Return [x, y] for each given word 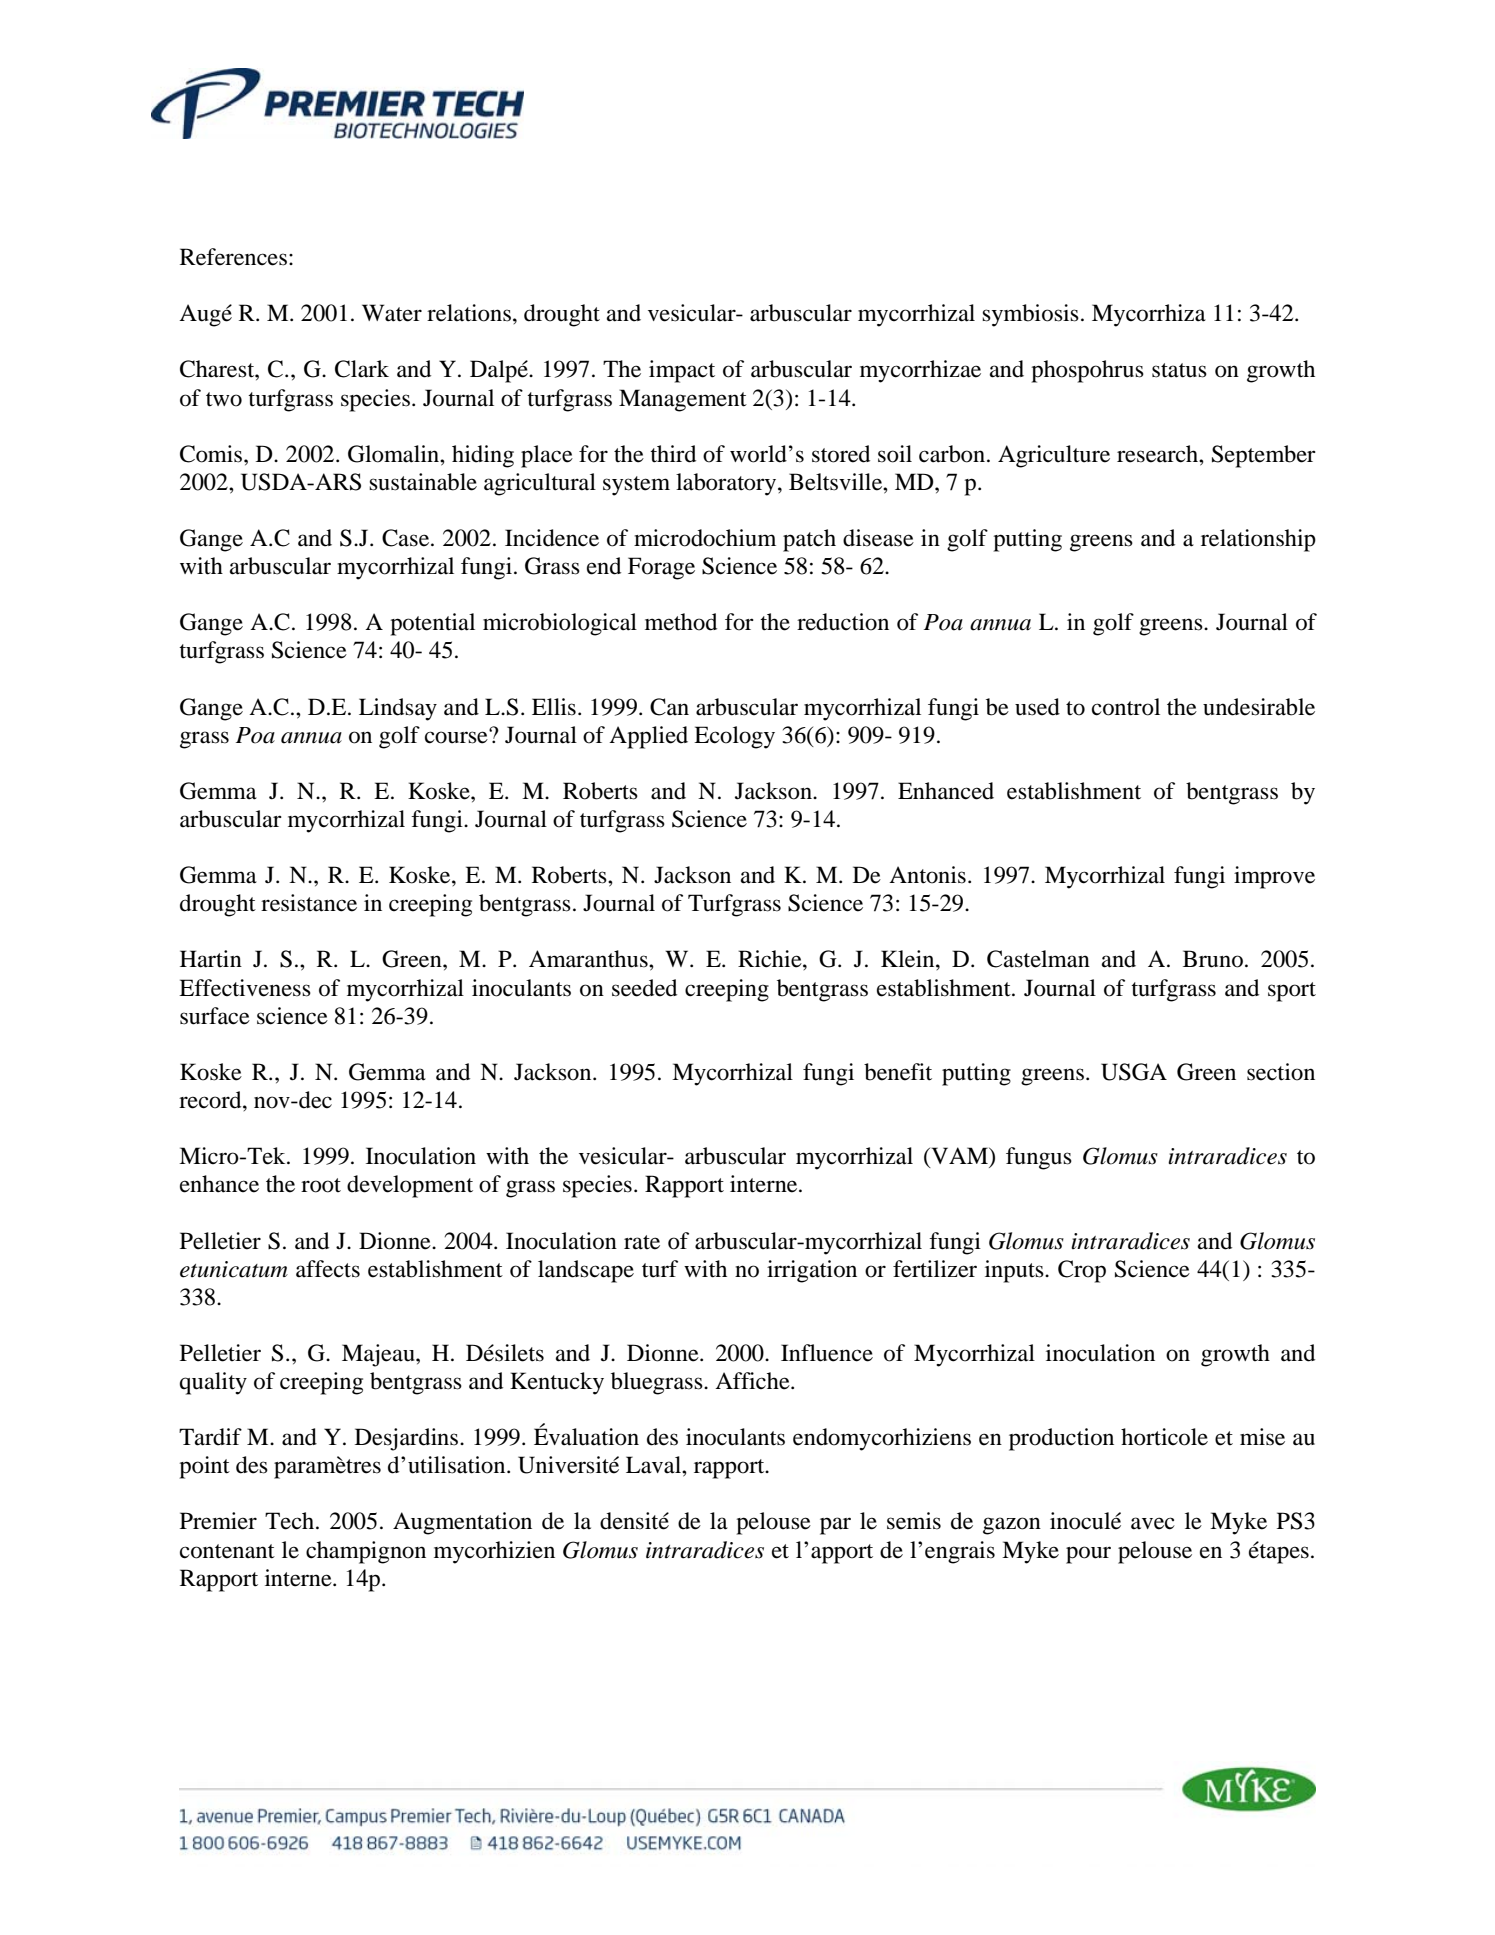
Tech [291, 1521]
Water [392, 313]
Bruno [1213, 959]
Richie [771, 959]
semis [914, 1521]
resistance [309, 903]
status [1179, 370]
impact [682, 371]
